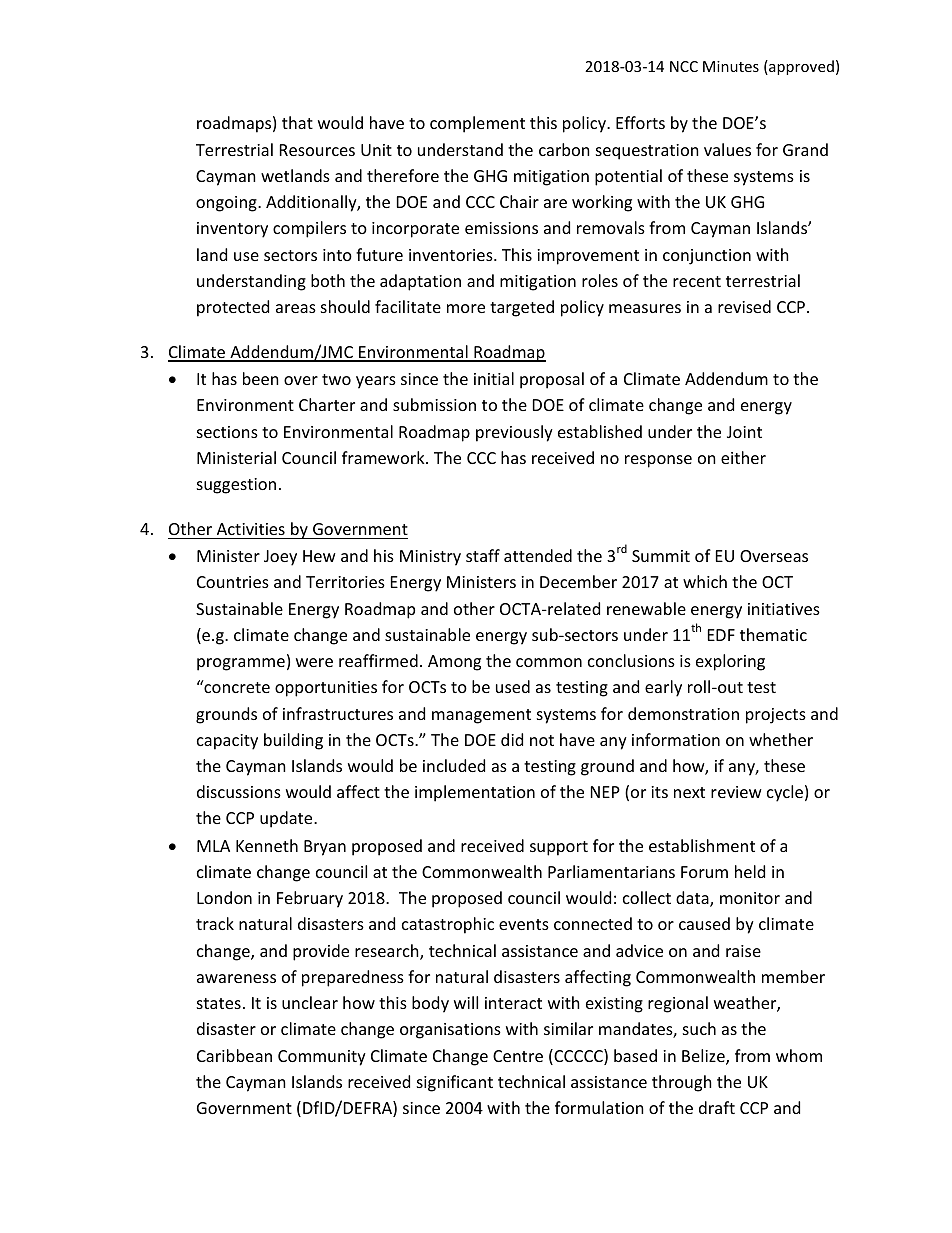 This screenshot has height=1233, width=952. What do you see at coordinates (731, 66) in the screenshot?
I see `Minutes` at bounding box center [731, 66].
